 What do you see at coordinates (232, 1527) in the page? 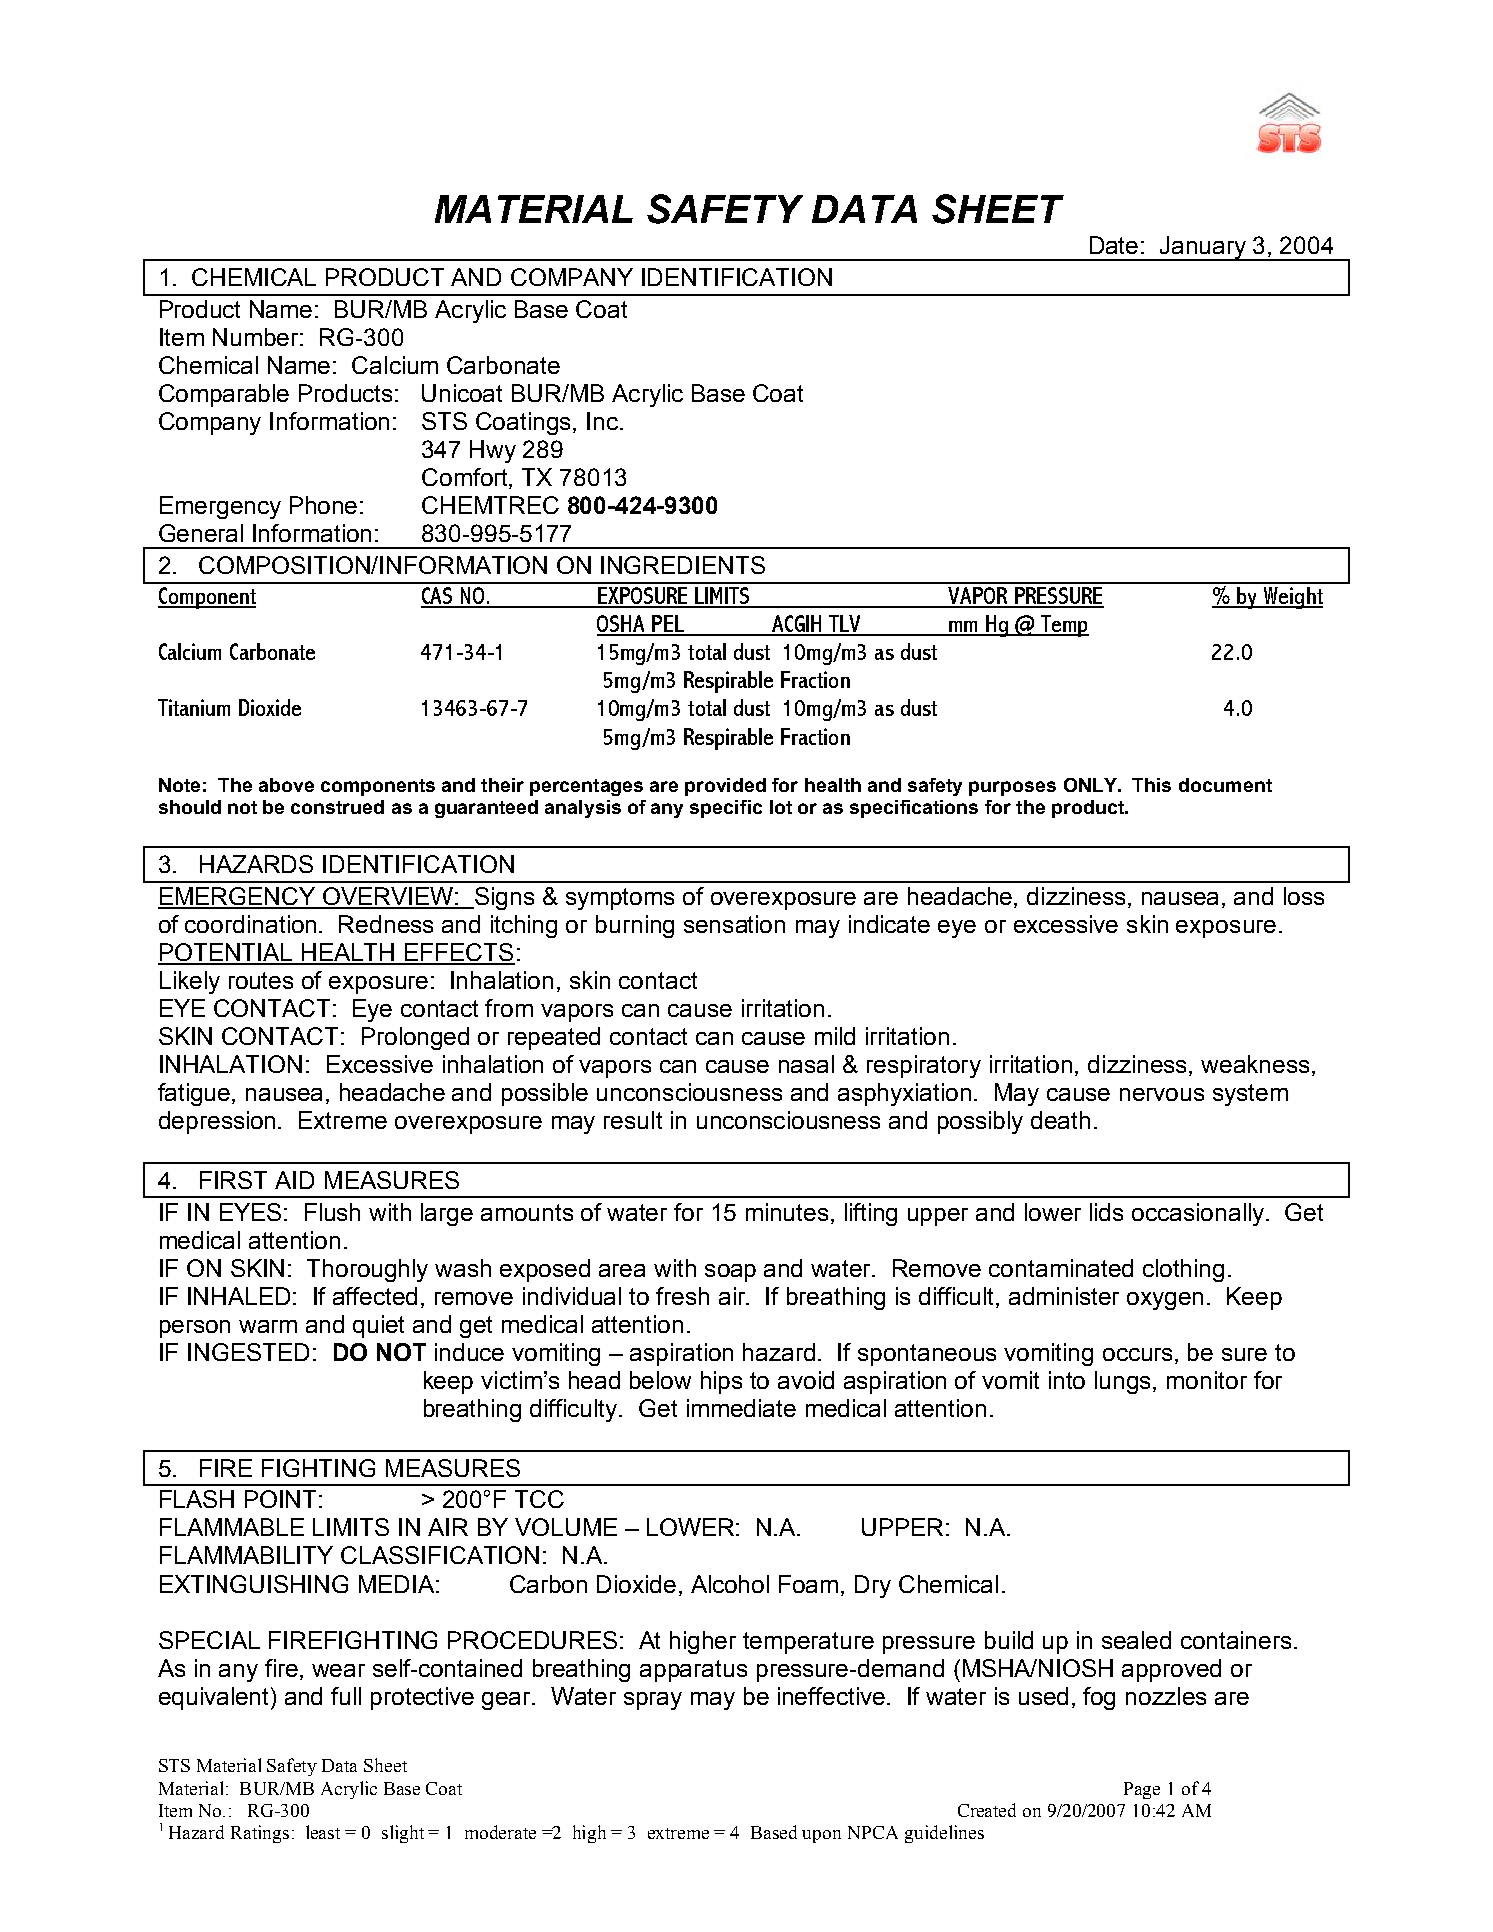
I see `FLAMMABLE` at bounding box center [232, 1527].
